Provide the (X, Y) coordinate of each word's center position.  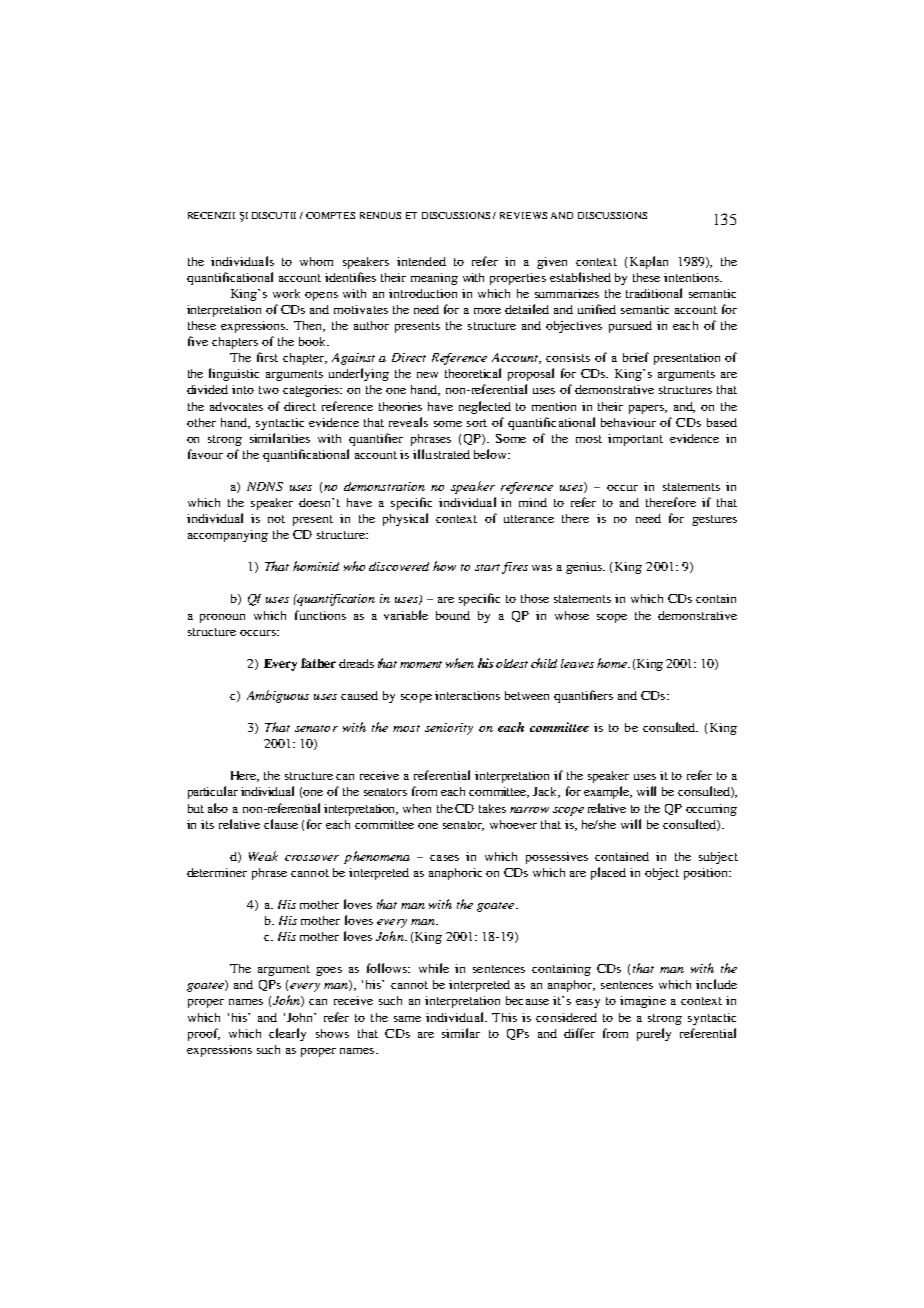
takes (492, 808)
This (504, 1017)
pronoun (222, 618)
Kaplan (649, 262)
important (635, 440)
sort (477, 423)
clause (281, 824)
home (613, 663)
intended (421, 261)
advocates (236, 406)
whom (316, 261)
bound (453, 615)
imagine (643, 1002)
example (608, 792)
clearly (287, 1034)
